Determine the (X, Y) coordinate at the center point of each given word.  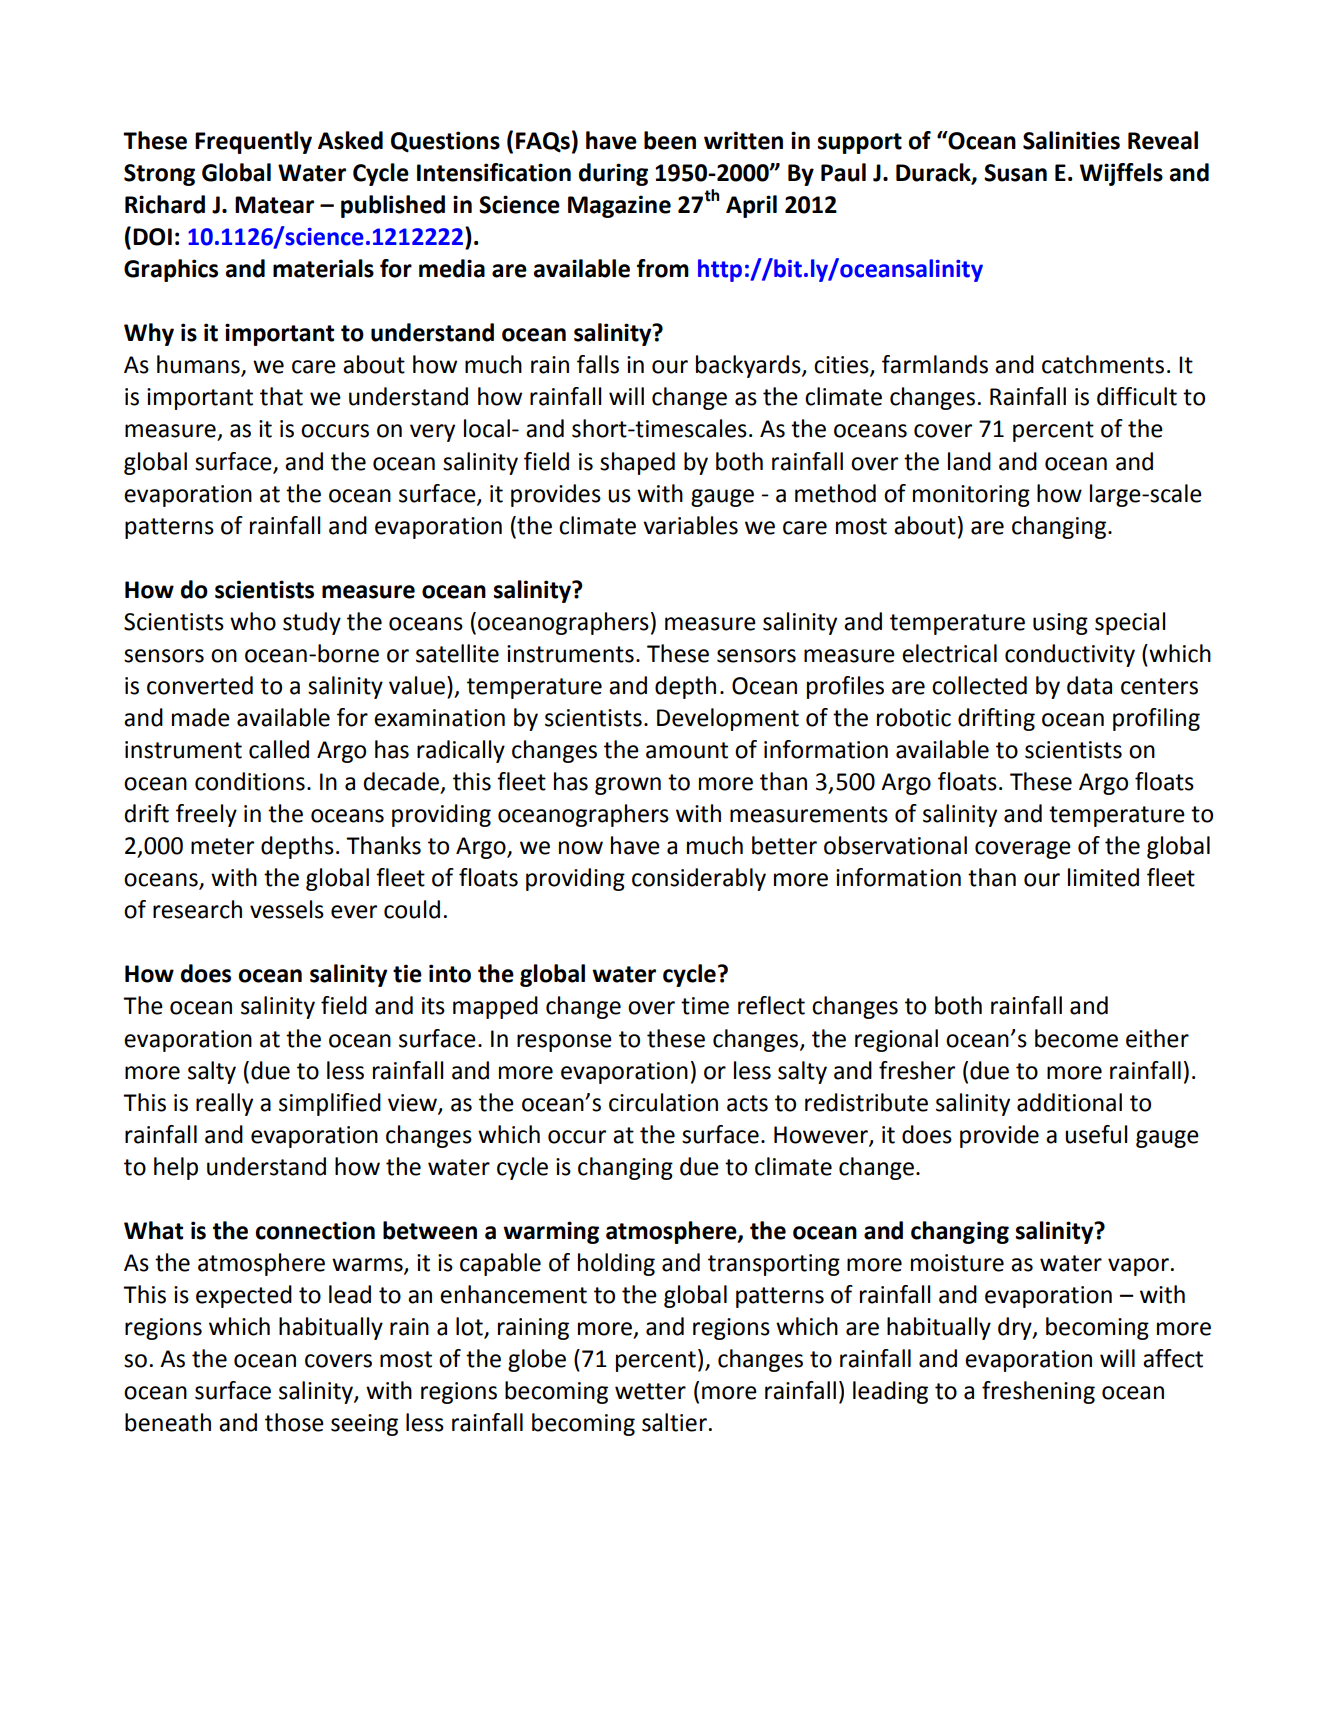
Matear (274, 205)
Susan (1015, 173)
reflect (771, 1005)
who (253, 621)
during (613, 174)
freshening (1038, 1392)
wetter (650, 1391)
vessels (287, 909)
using (1060, 624)
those (294, 1422)
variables (690, 525)
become (1076, 1038)
